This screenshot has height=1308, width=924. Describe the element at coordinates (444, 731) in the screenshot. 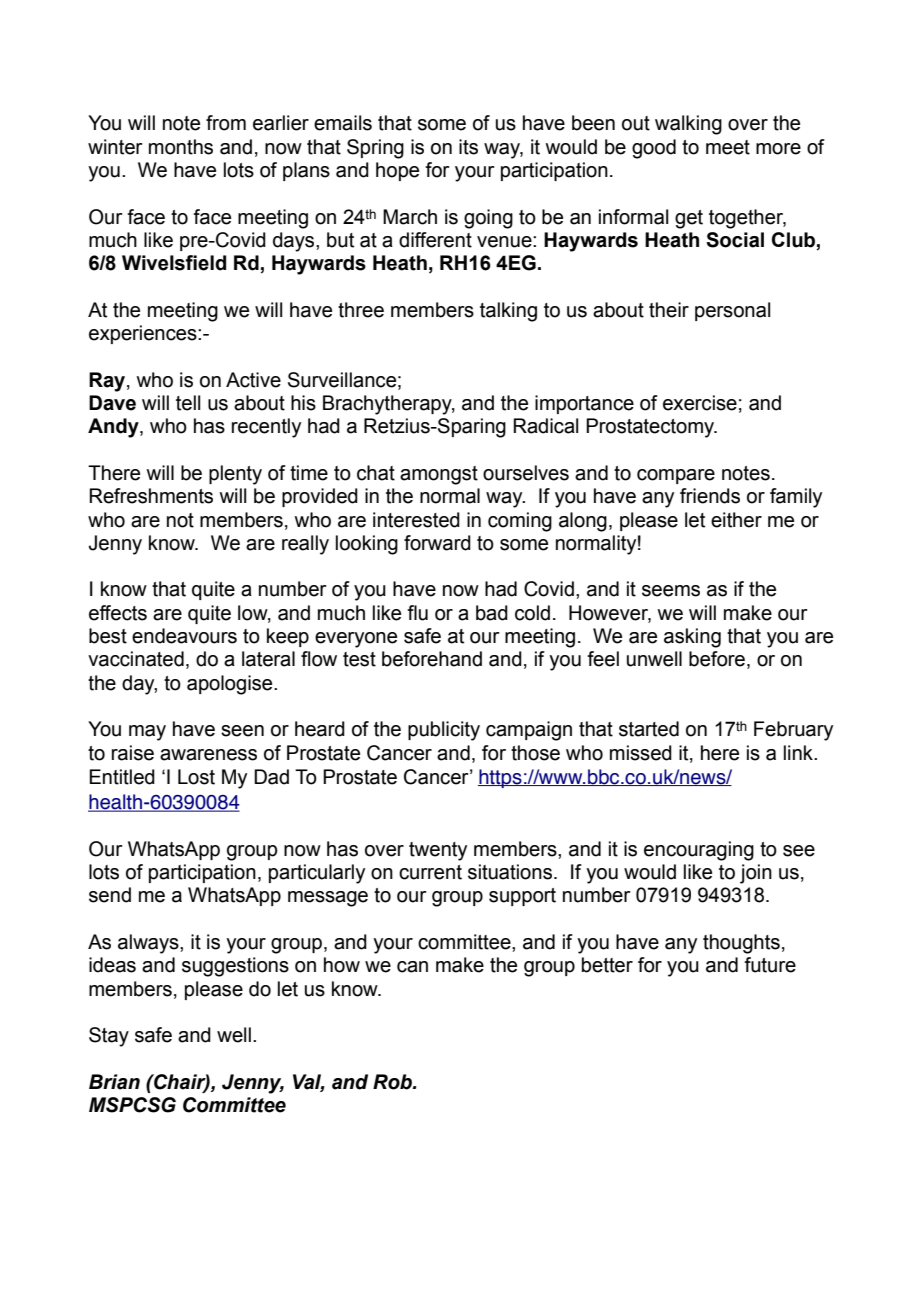

I see `publicity` at that location.
